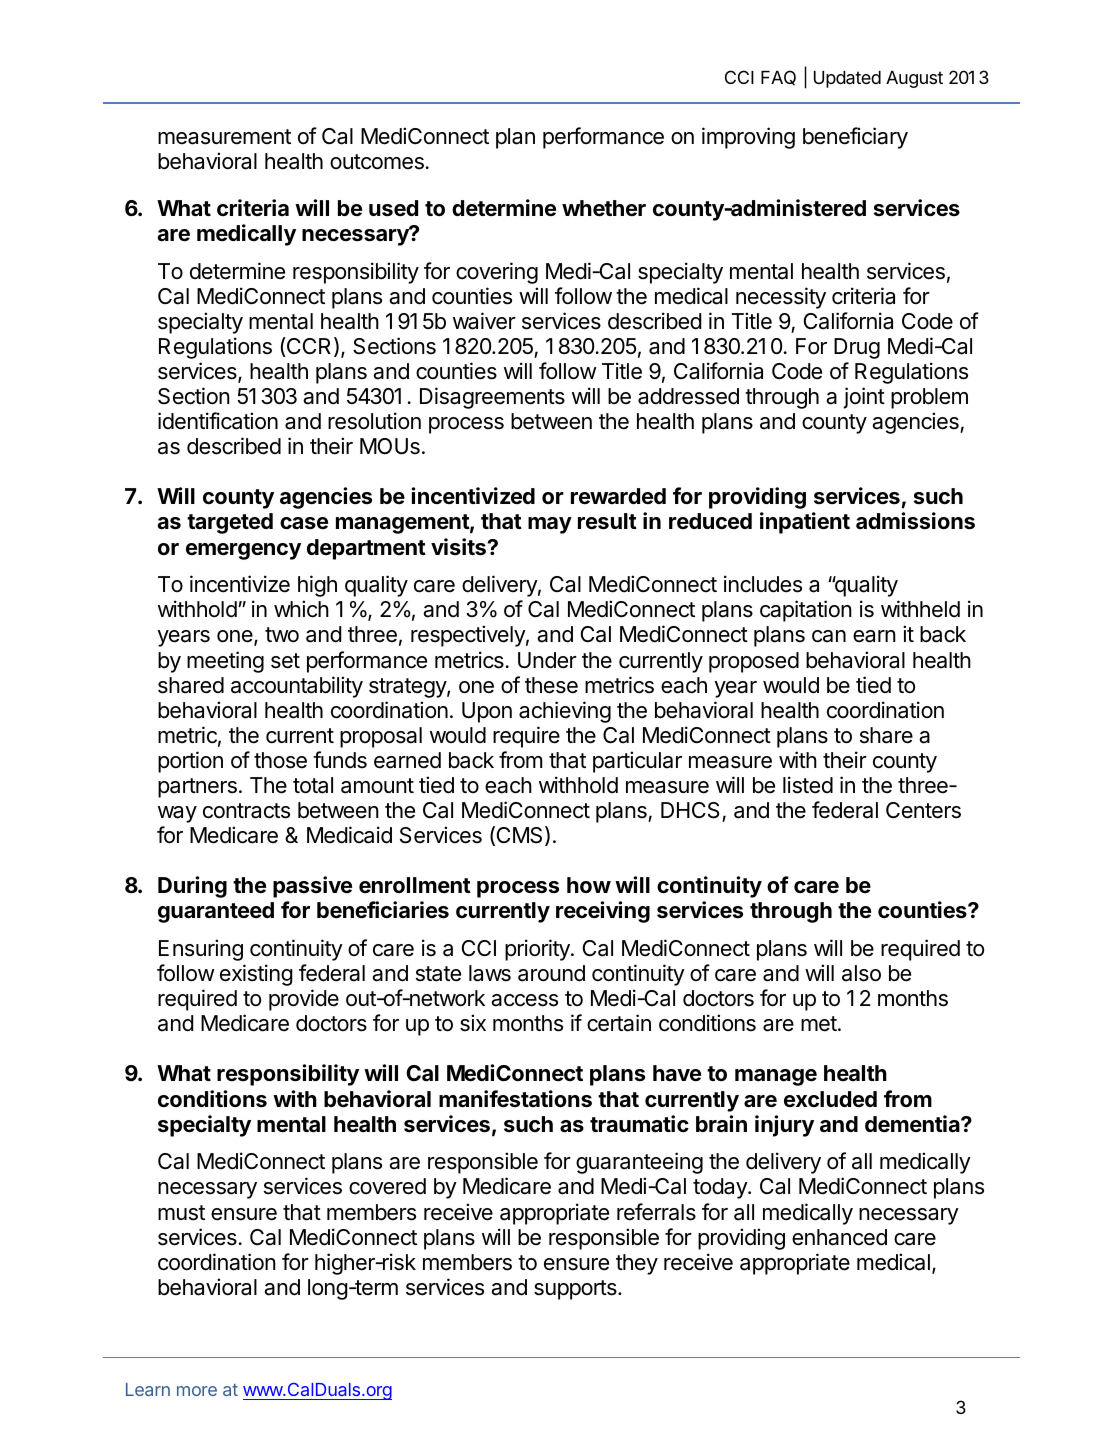  Describe the element at coordinates (197, 1391) in the screenshot. I see `more` at that location.
